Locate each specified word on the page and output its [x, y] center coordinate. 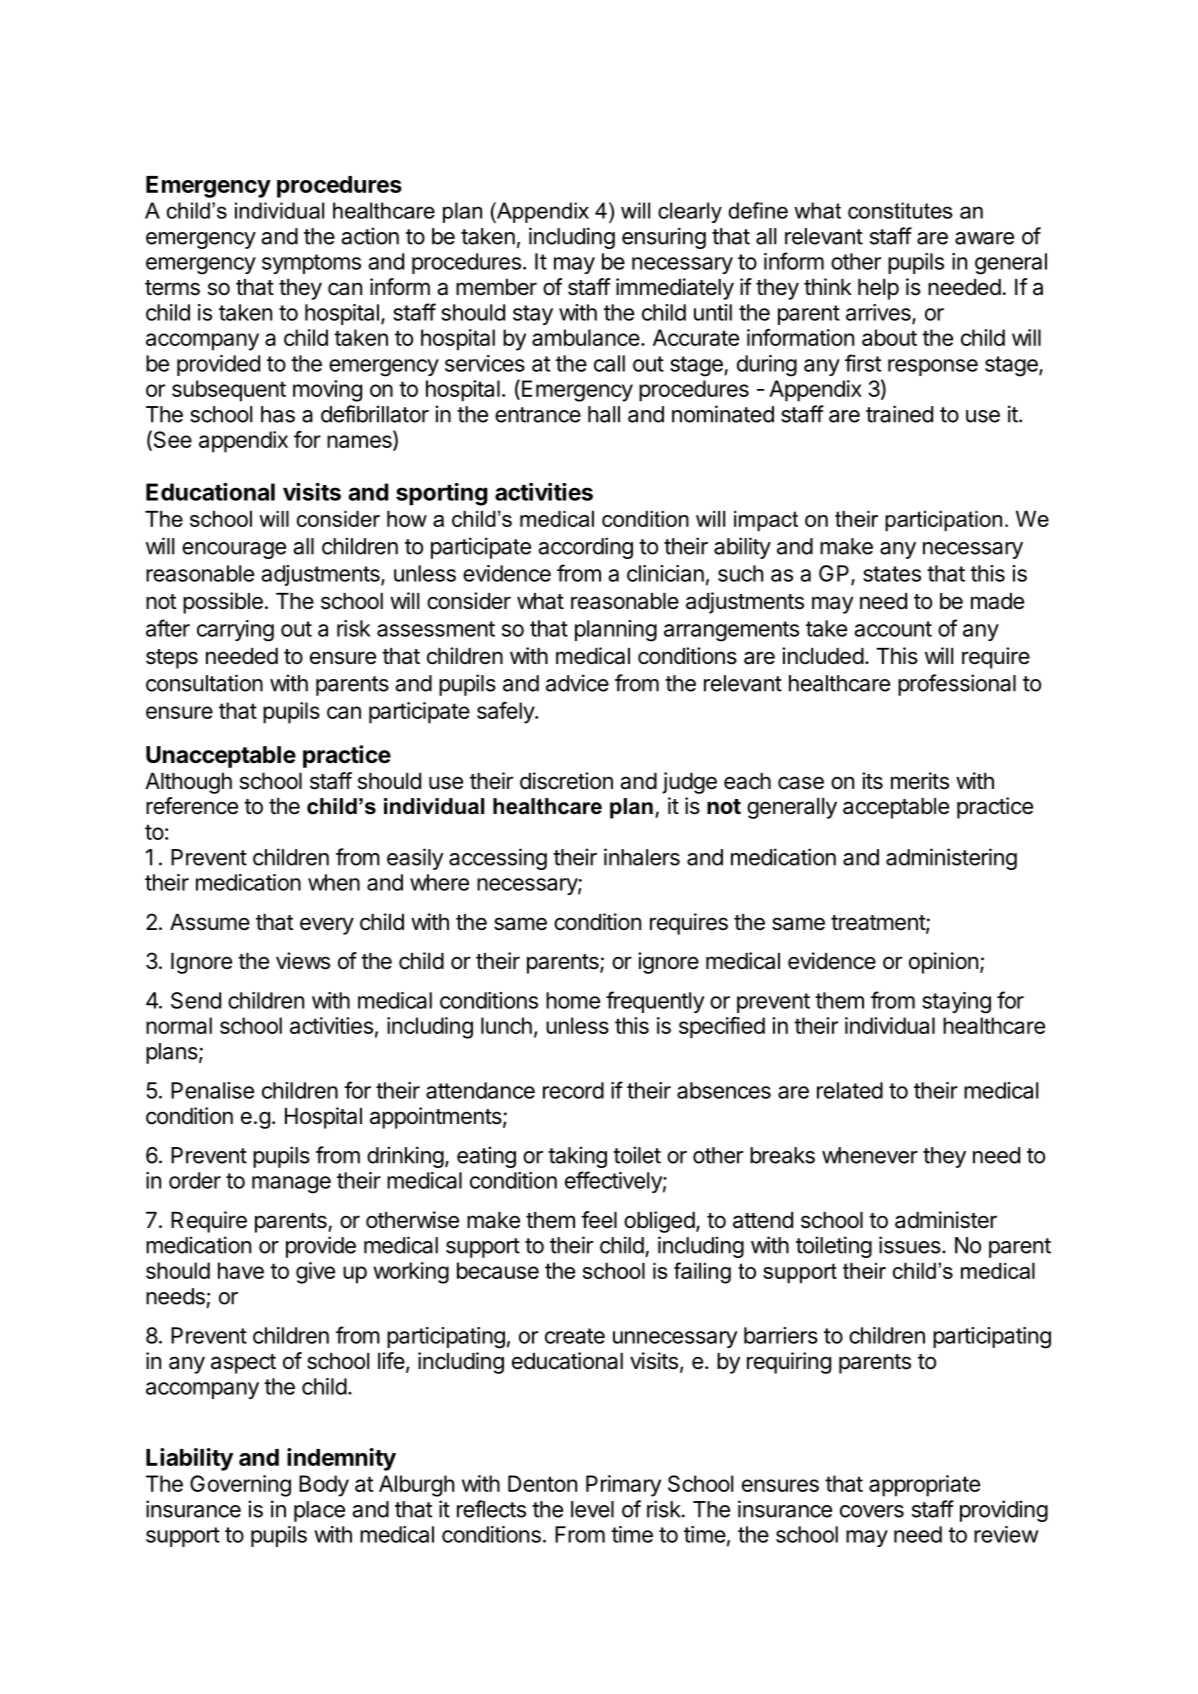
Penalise [212, 1090]
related [850, 1090]
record [573, 1090]
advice [577, 683]
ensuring [664, 238]
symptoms [311, 264]
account [893, 629]
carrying [235, 631]
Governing [240, 1486]
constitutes [900, 210]
